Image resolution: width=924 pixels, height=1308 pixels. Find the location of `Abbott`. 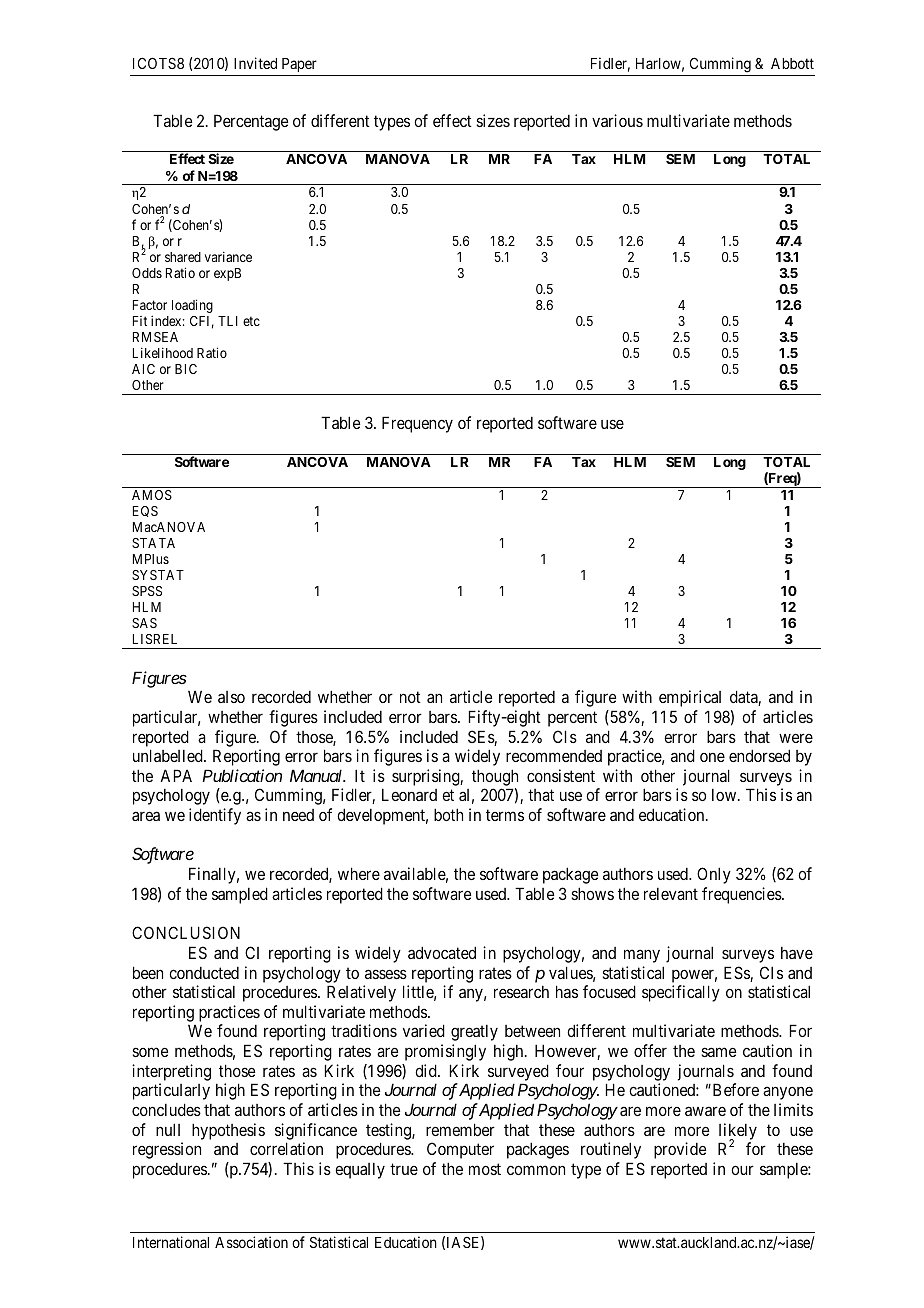

Abbott is located at coordinates (792, 63).
